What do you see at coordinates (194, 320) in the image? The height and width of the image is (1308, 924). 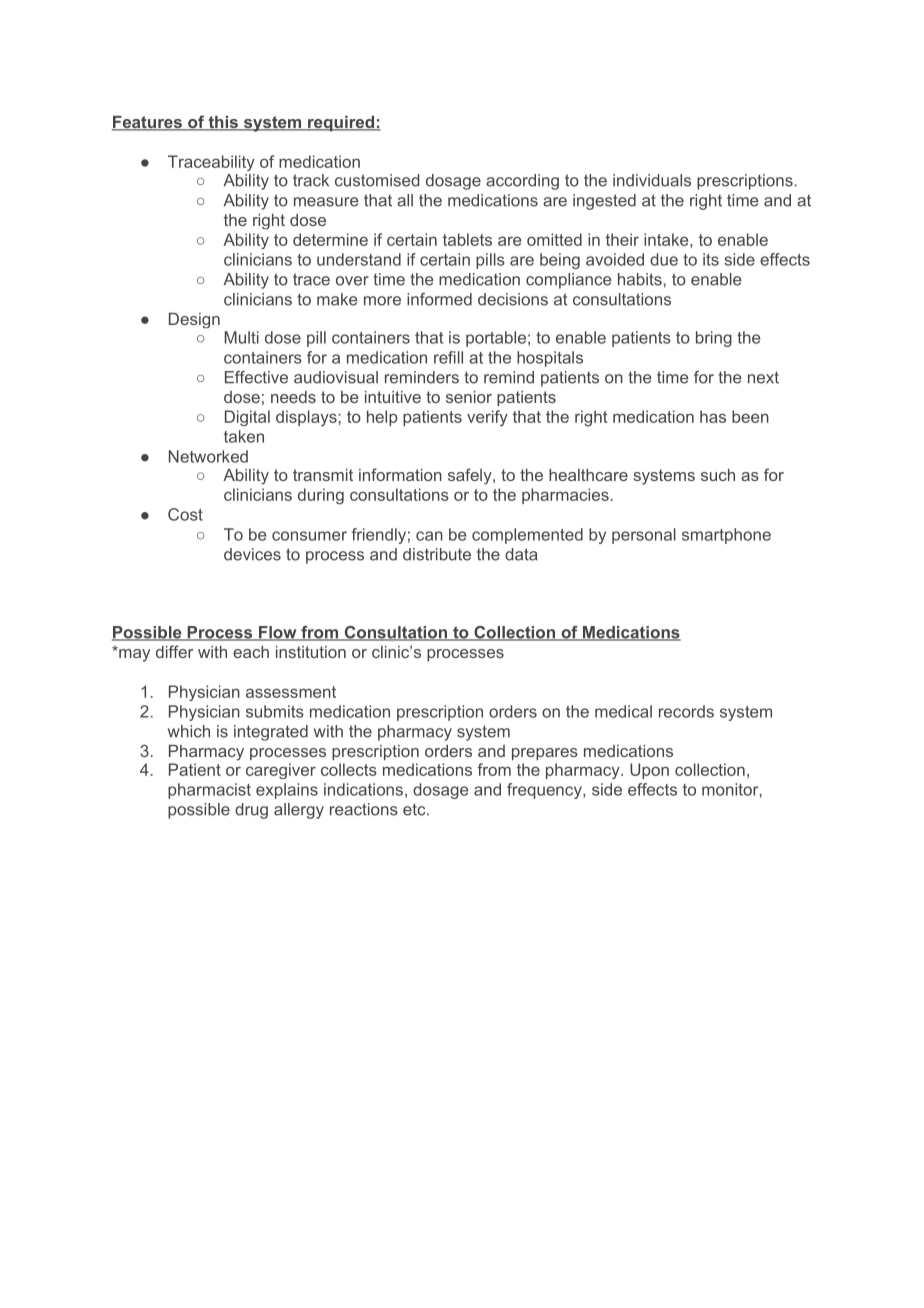 I see `Design` at bounding box center [194, 320].
